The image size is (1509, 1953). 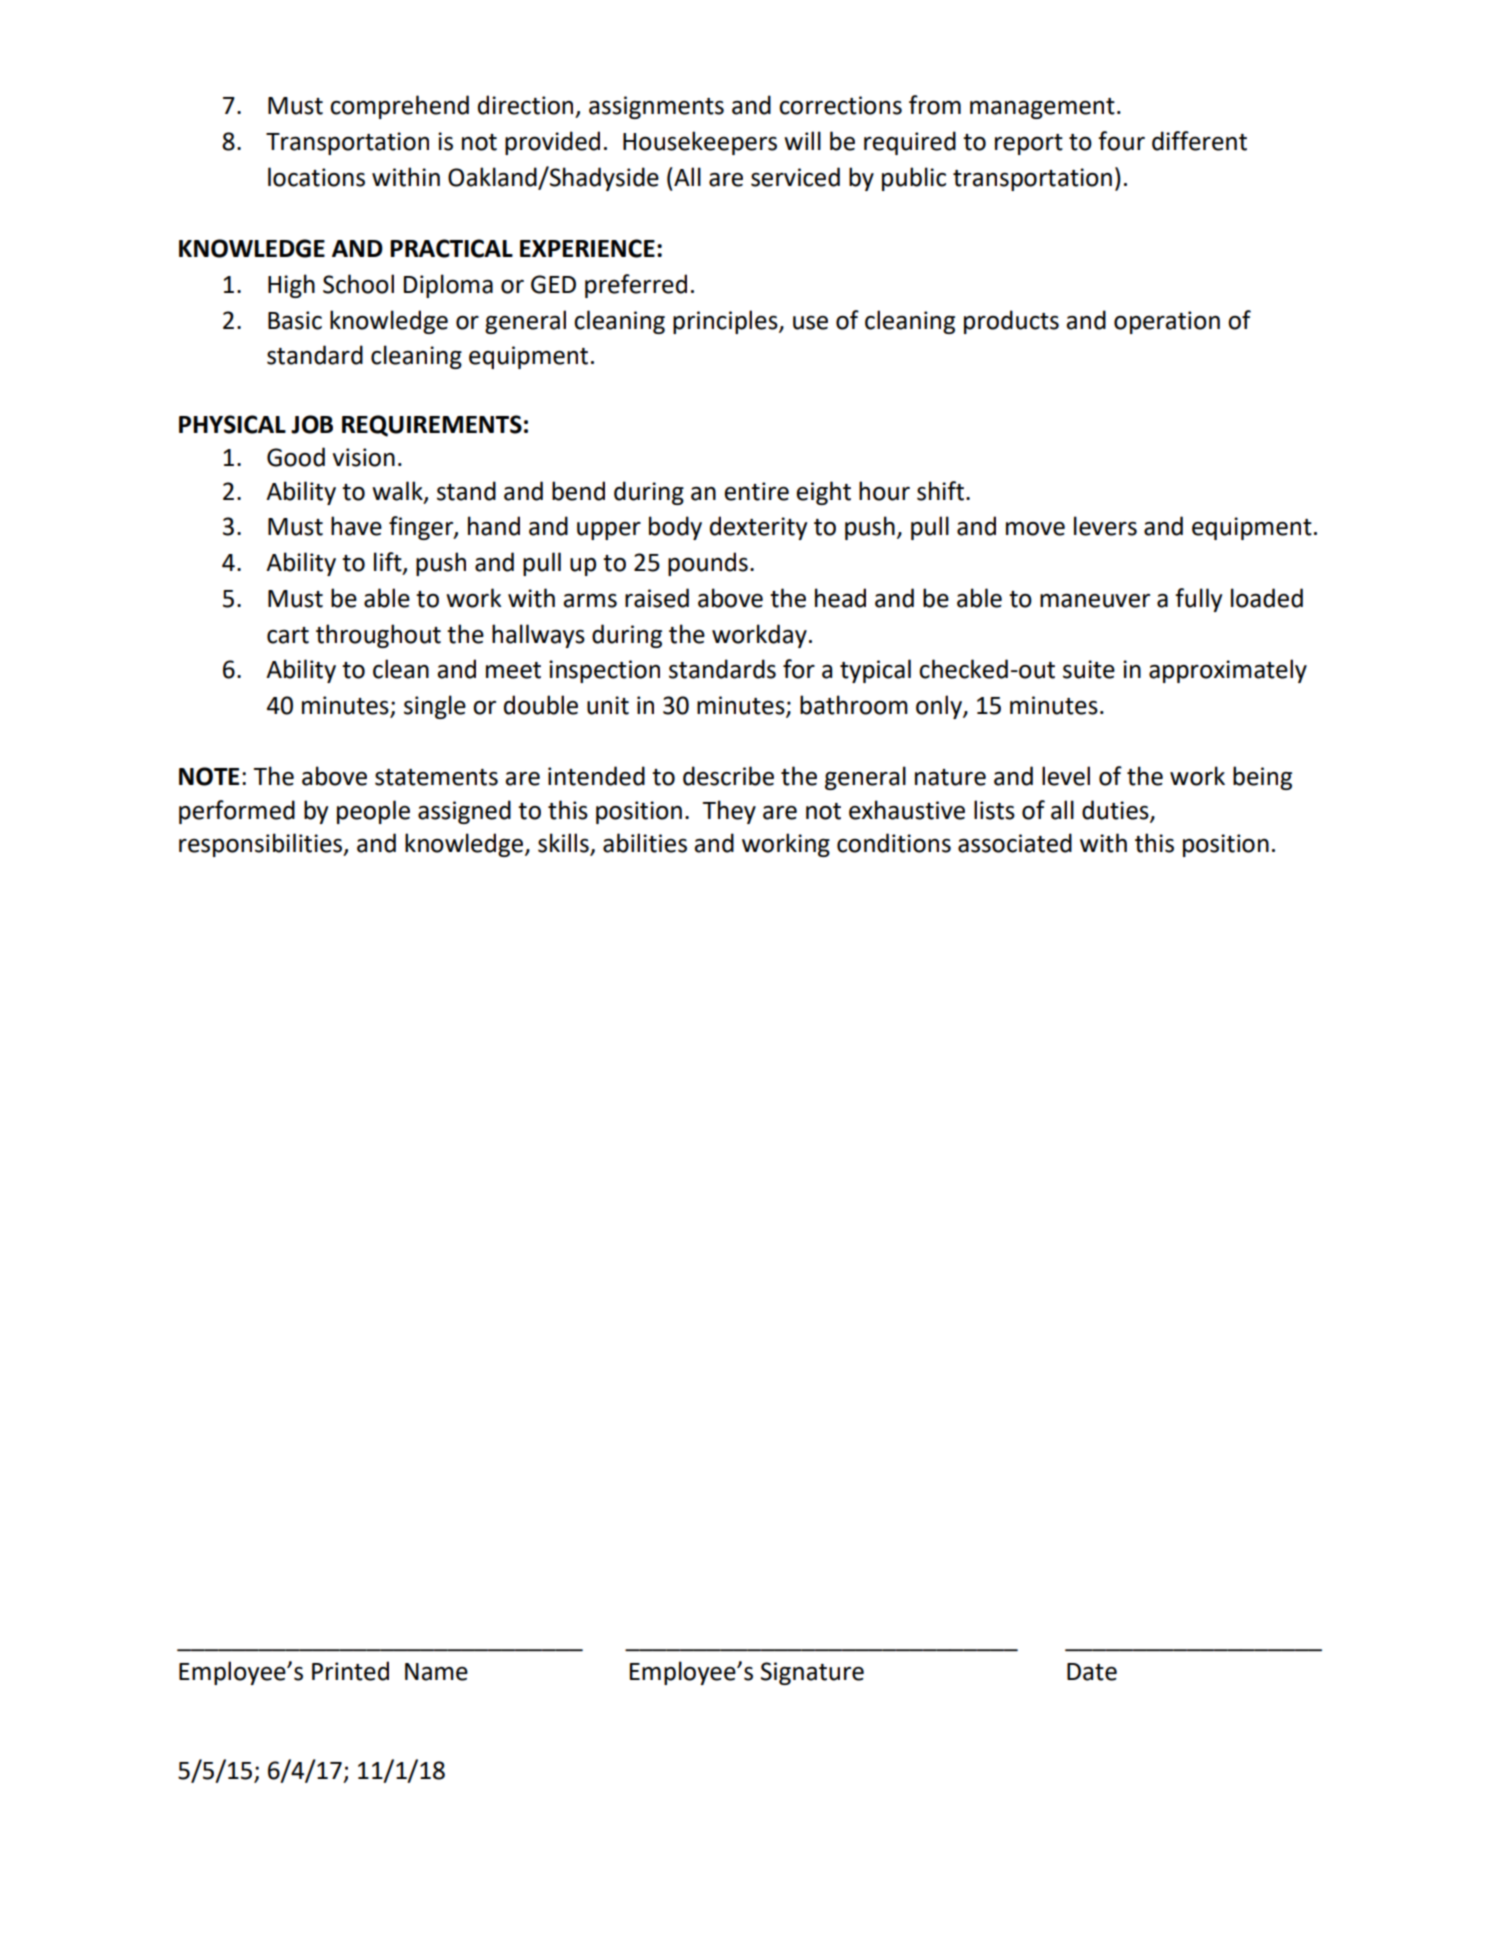 What do you see at coordinates (316, 177) in the image?
I see `locations` at bounding box center [316, 177].
